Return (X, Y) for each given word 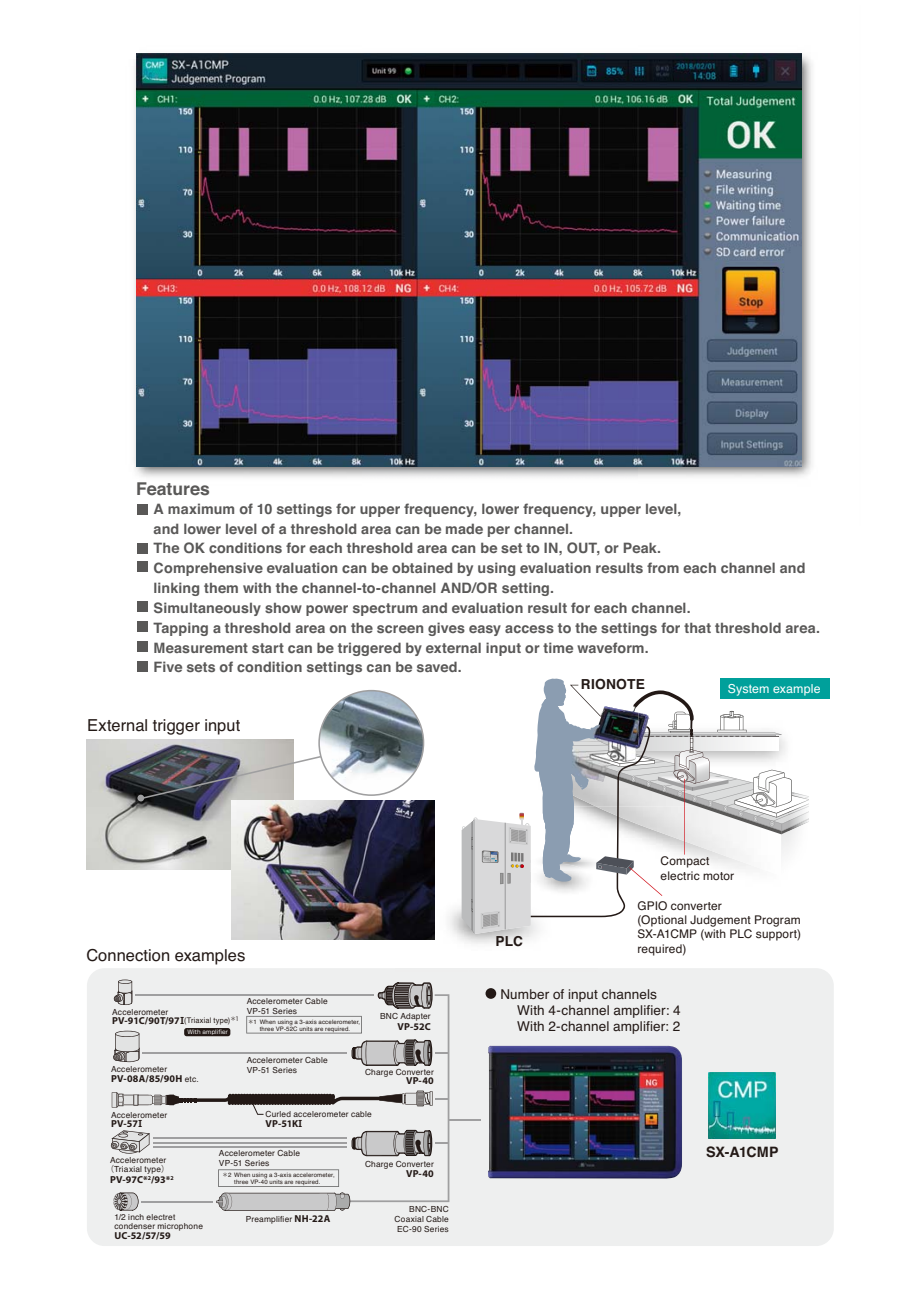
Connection (128, 955)
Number (525, 994)
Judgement (720, 921)
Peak (641, 547)
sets (201, 667)
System (748, 690)
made (464, 528)
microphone (180, 1228)
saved (438, 666)
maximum (201, 508)
